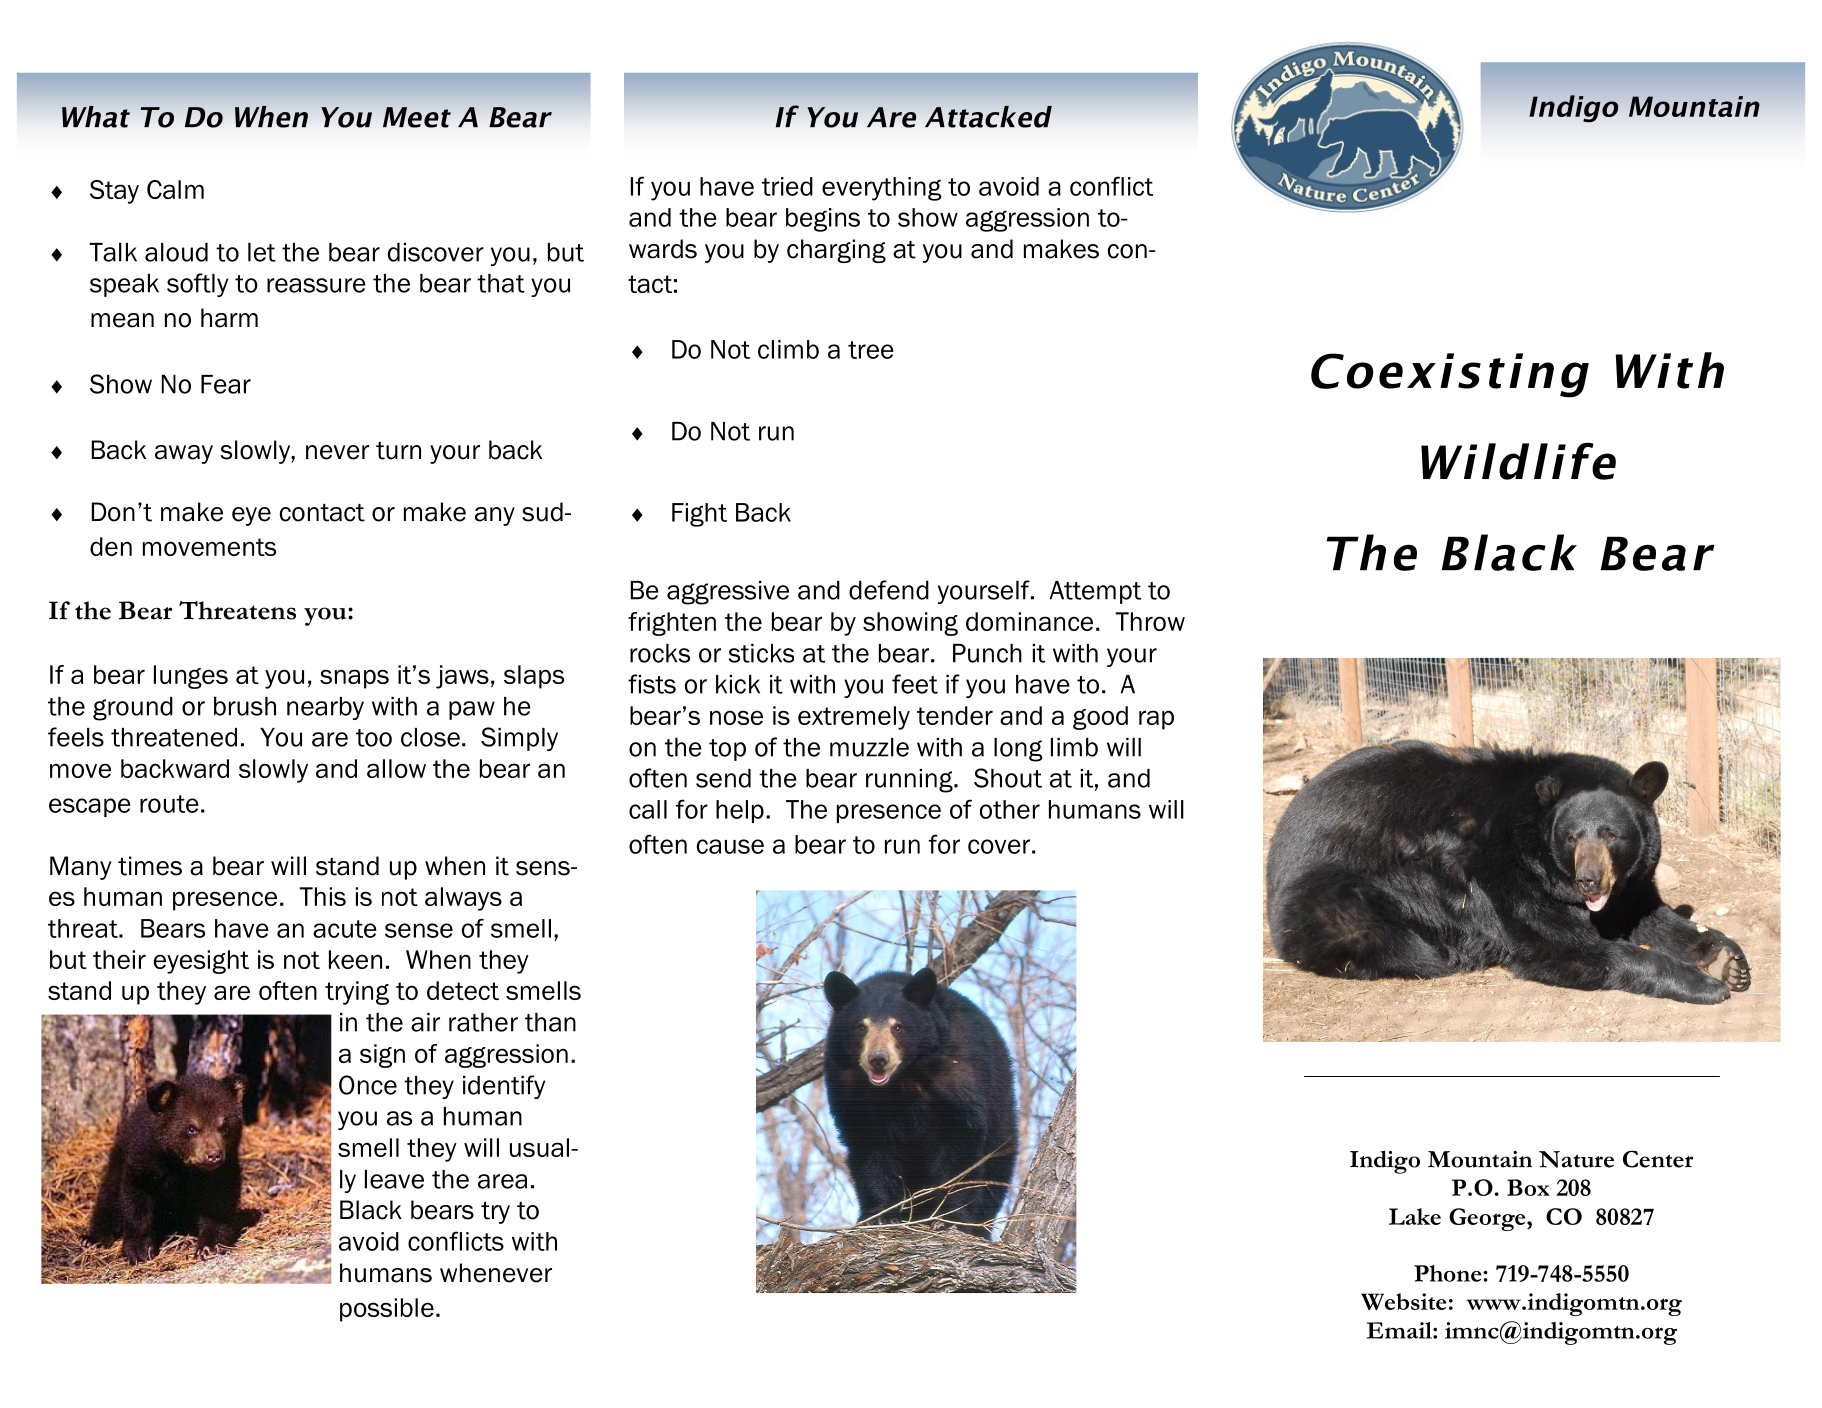 Image resolution: width=1822 pixels, height=1408 pixels. I want to click on begins, so click(823, 220).
